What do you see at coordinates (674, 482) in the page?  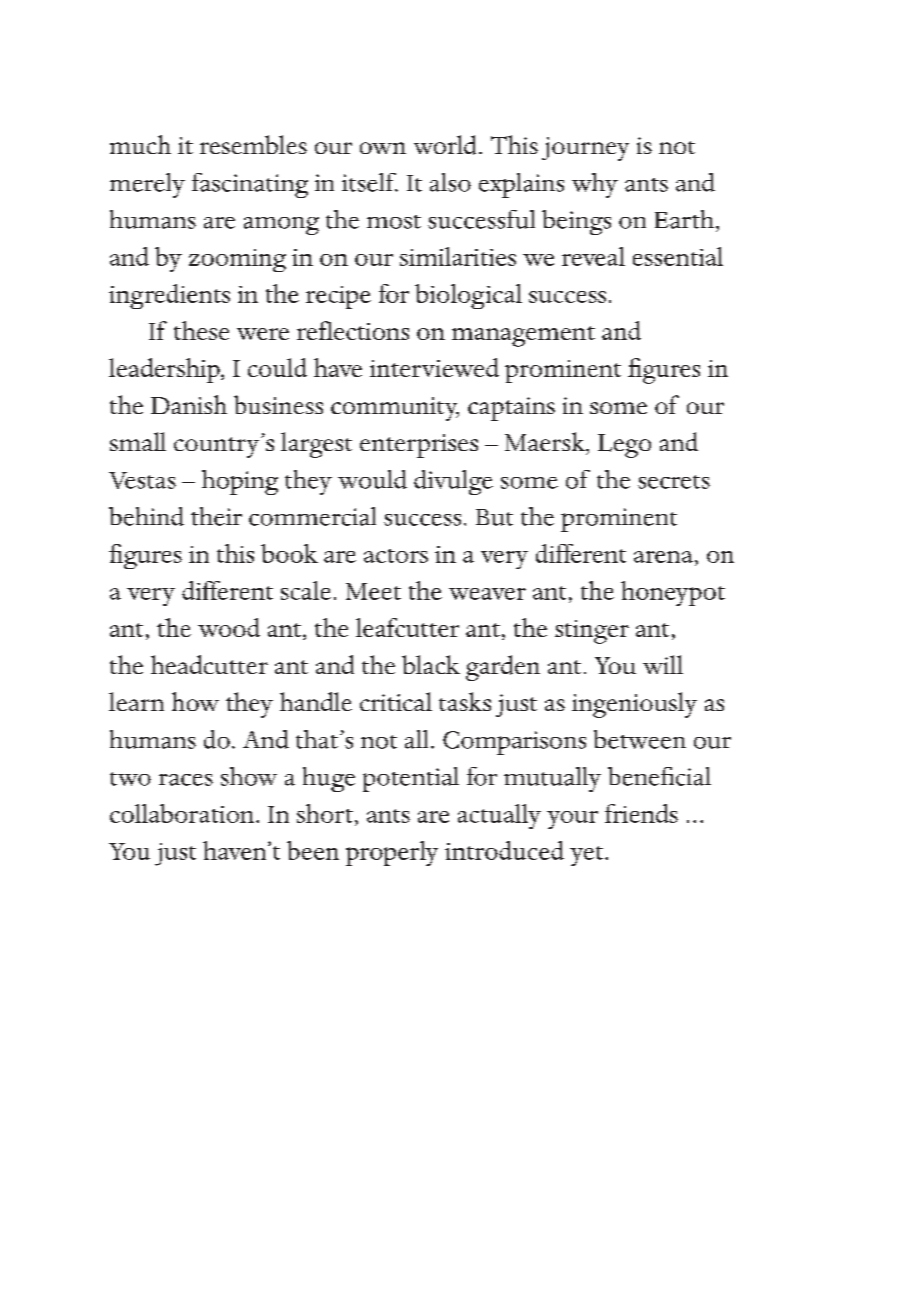 I see `secrets` at bounding box center [674, 482].
